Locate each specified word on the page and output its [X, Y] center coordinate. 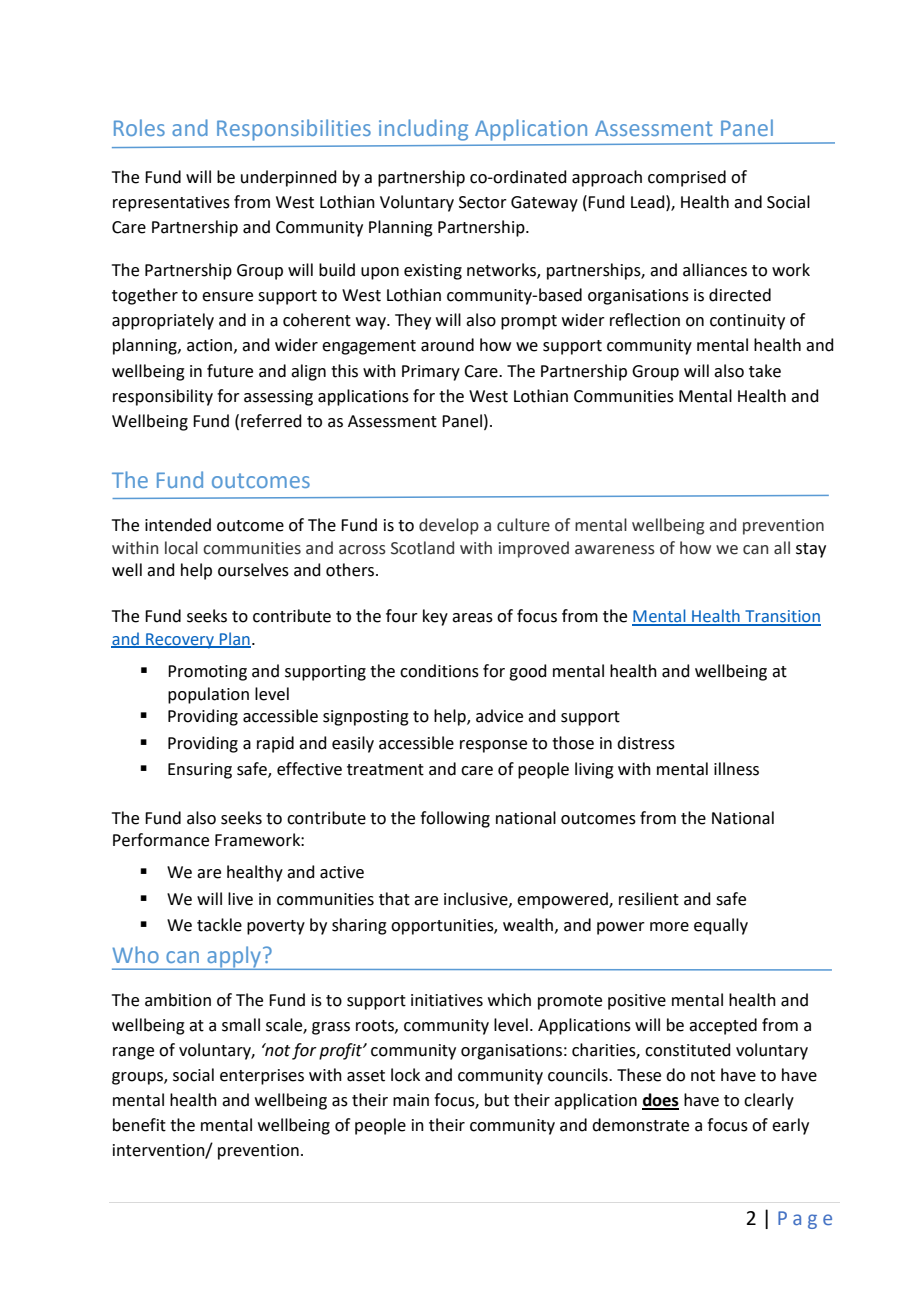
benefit [139, 1125]
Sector [483, 202]
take [765, 371]
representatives [171, 204]
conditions [439, 671]
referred [271, 421]
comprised [687, 178]
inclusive [477, 899]
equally [721, 926]
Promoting [207, 673]
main [411, 1100]
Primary [431, 373]
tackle [219, 925]
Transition [782, 617]
